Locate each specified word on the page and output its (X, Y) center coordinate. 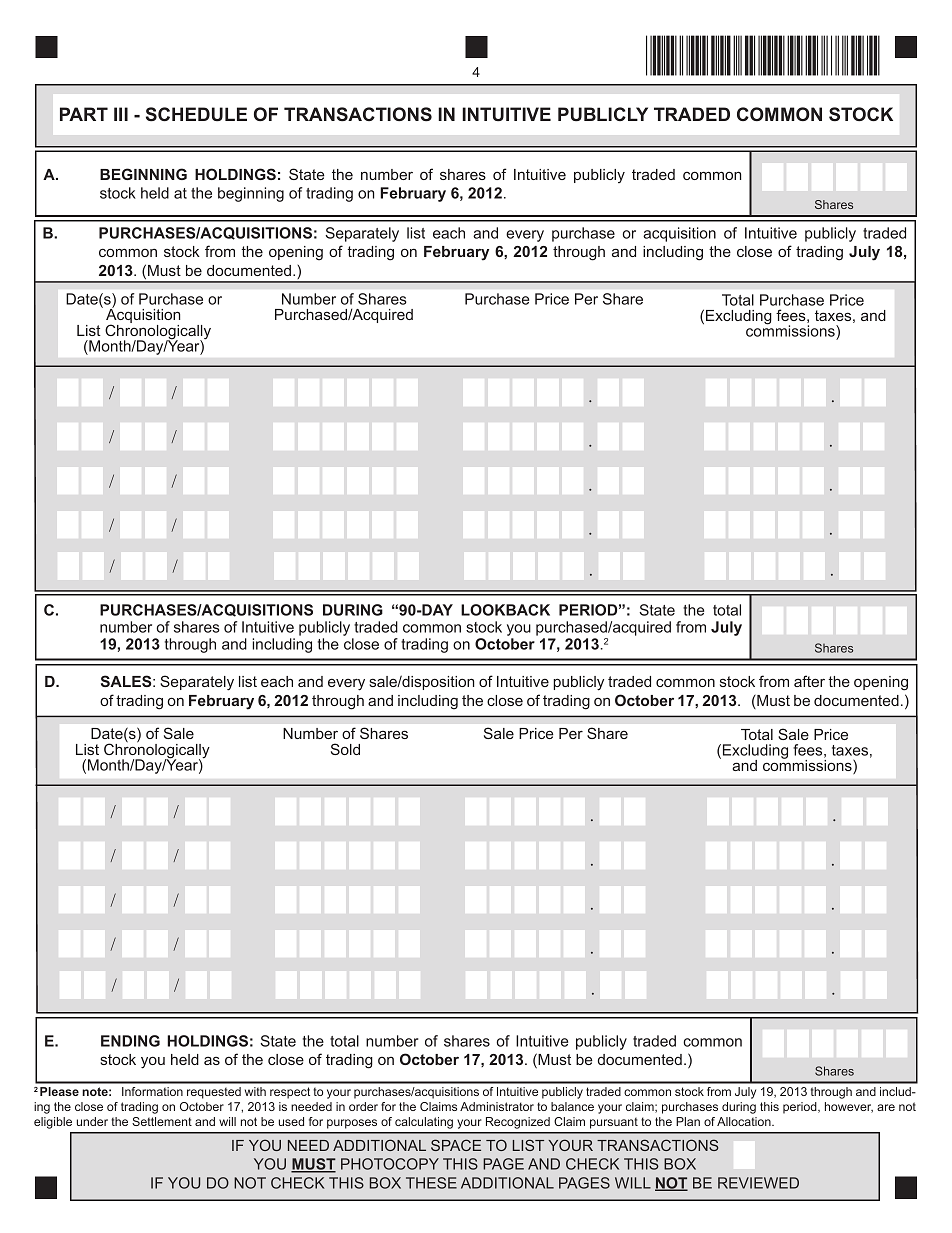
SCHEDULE (196, 114)
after (809, 681)
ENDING (130, 1041)
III (121, 114)
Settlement (162, 1121)
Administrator (497, 1106)
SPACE (456, 1145)
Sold (345, 749)
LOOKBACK (505, 610)
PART (84, 114)
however (849, 1107)
